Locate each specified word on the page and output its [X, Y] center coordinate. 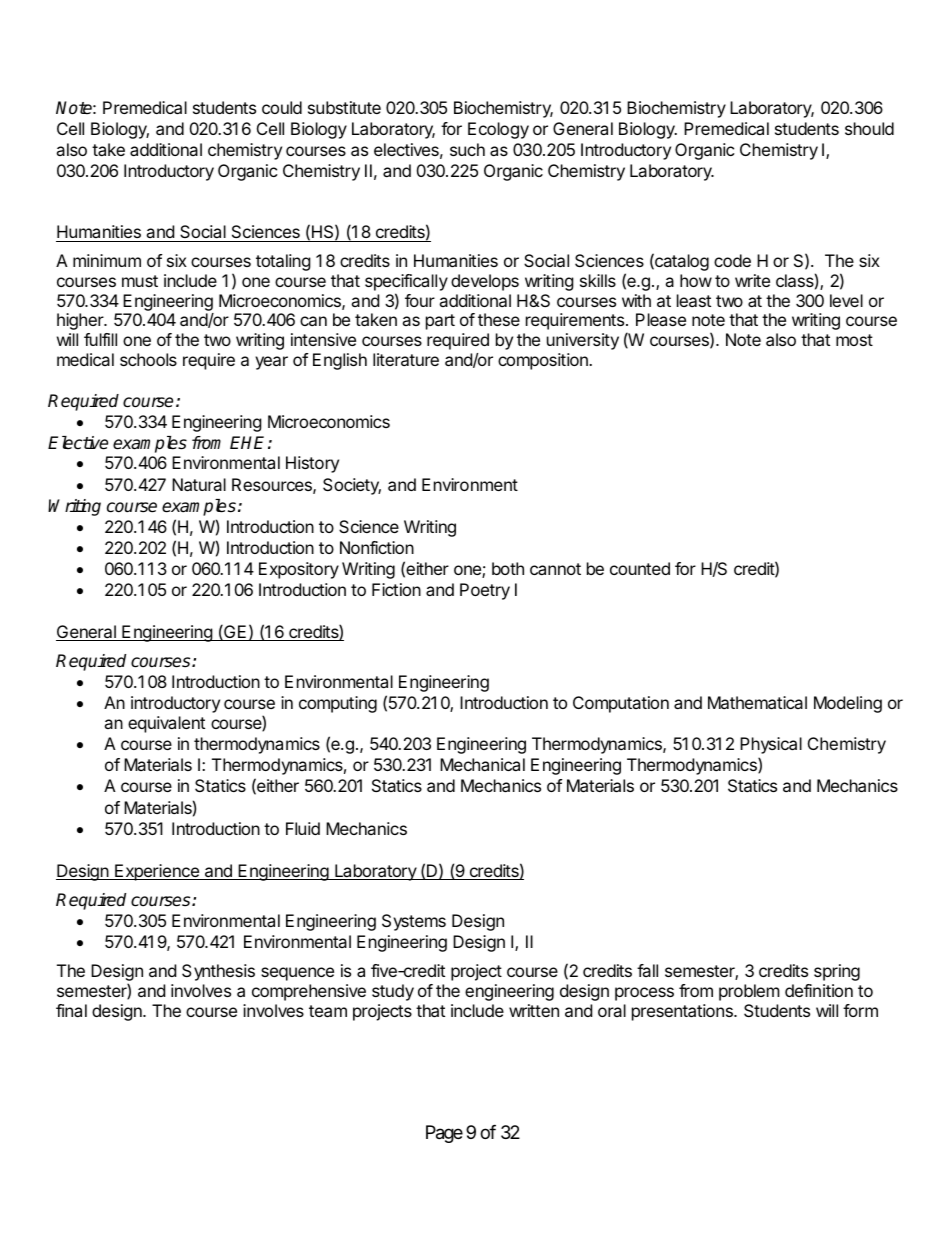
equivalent [166, 724]
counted [640, 568]
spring [837, 972]
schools [148, 359]
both [508, 568]
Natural [199, 484]
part [440, 322]
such [467, 149]
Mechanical [482, 764]
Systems [414, 922]
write [752, 280]
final [71, 1010]
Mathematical [757, 702]
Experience [157, 872]
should [869, 128]
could [282, 107]
